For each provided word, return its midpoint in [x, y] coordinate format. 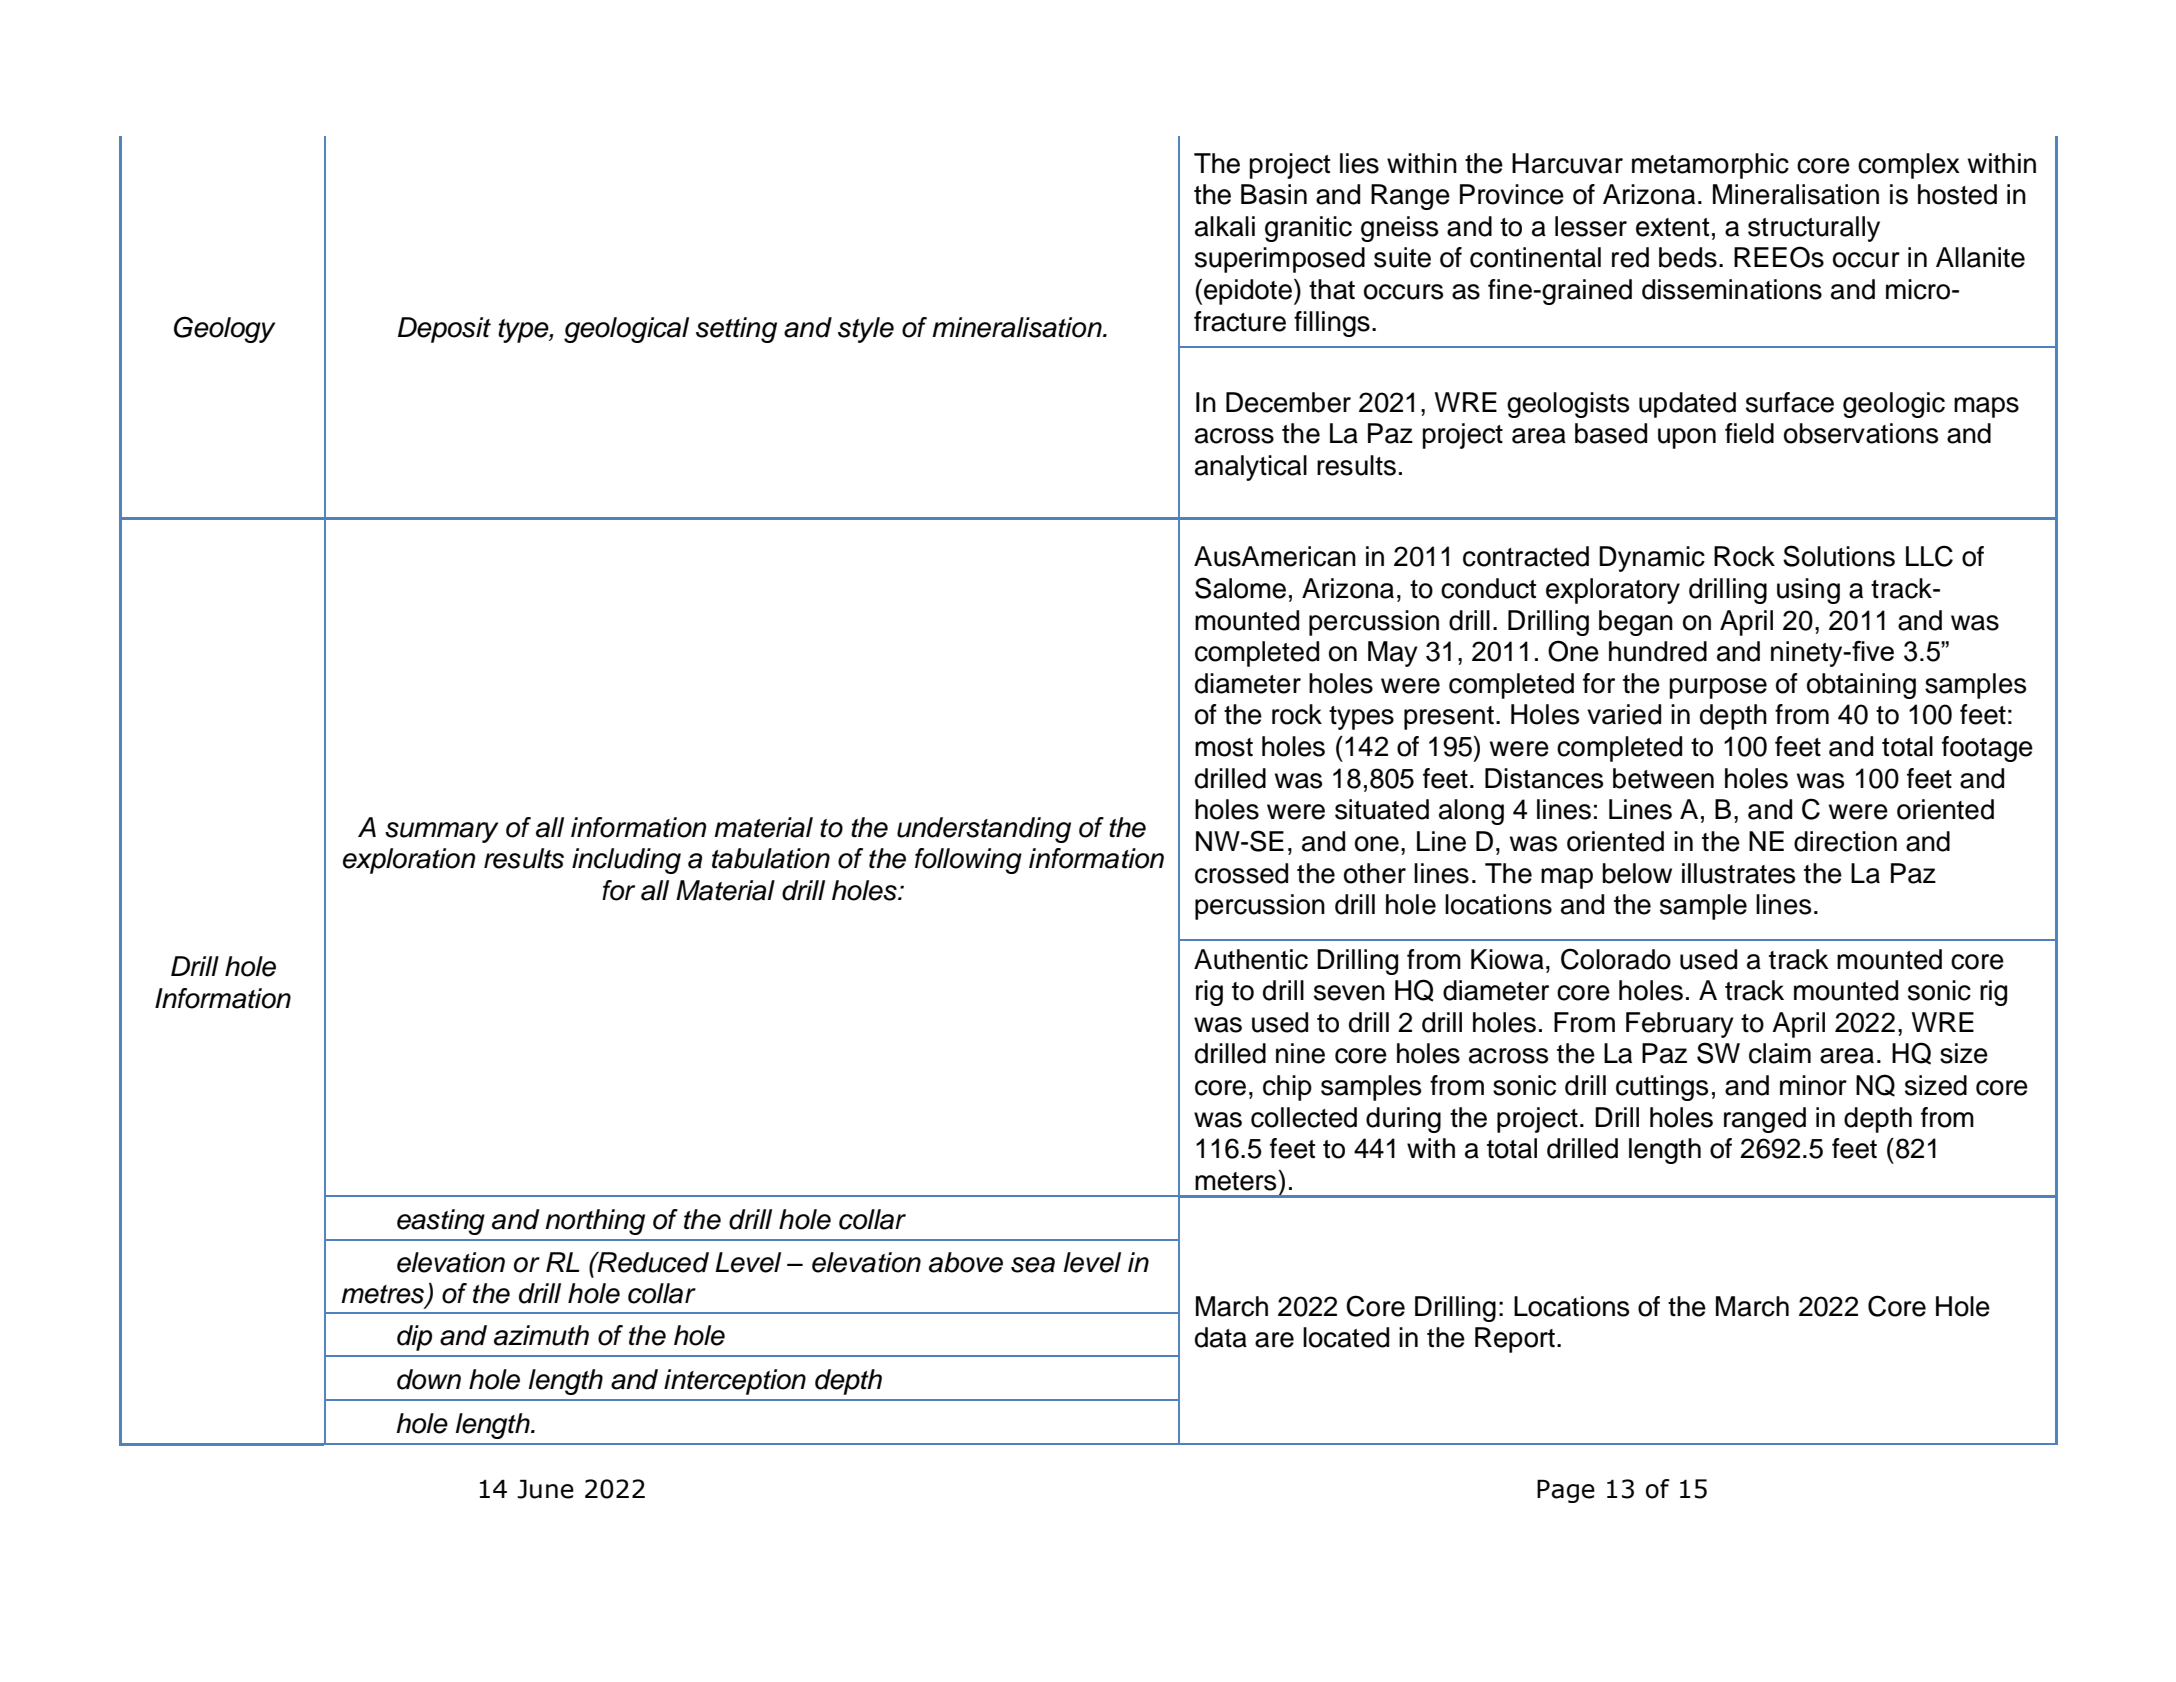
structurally [1814, 229]
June [545, 1489]
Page [1566, 1491]
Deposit [444, 330]
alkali [1225, 226]
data [1221, 1337]
